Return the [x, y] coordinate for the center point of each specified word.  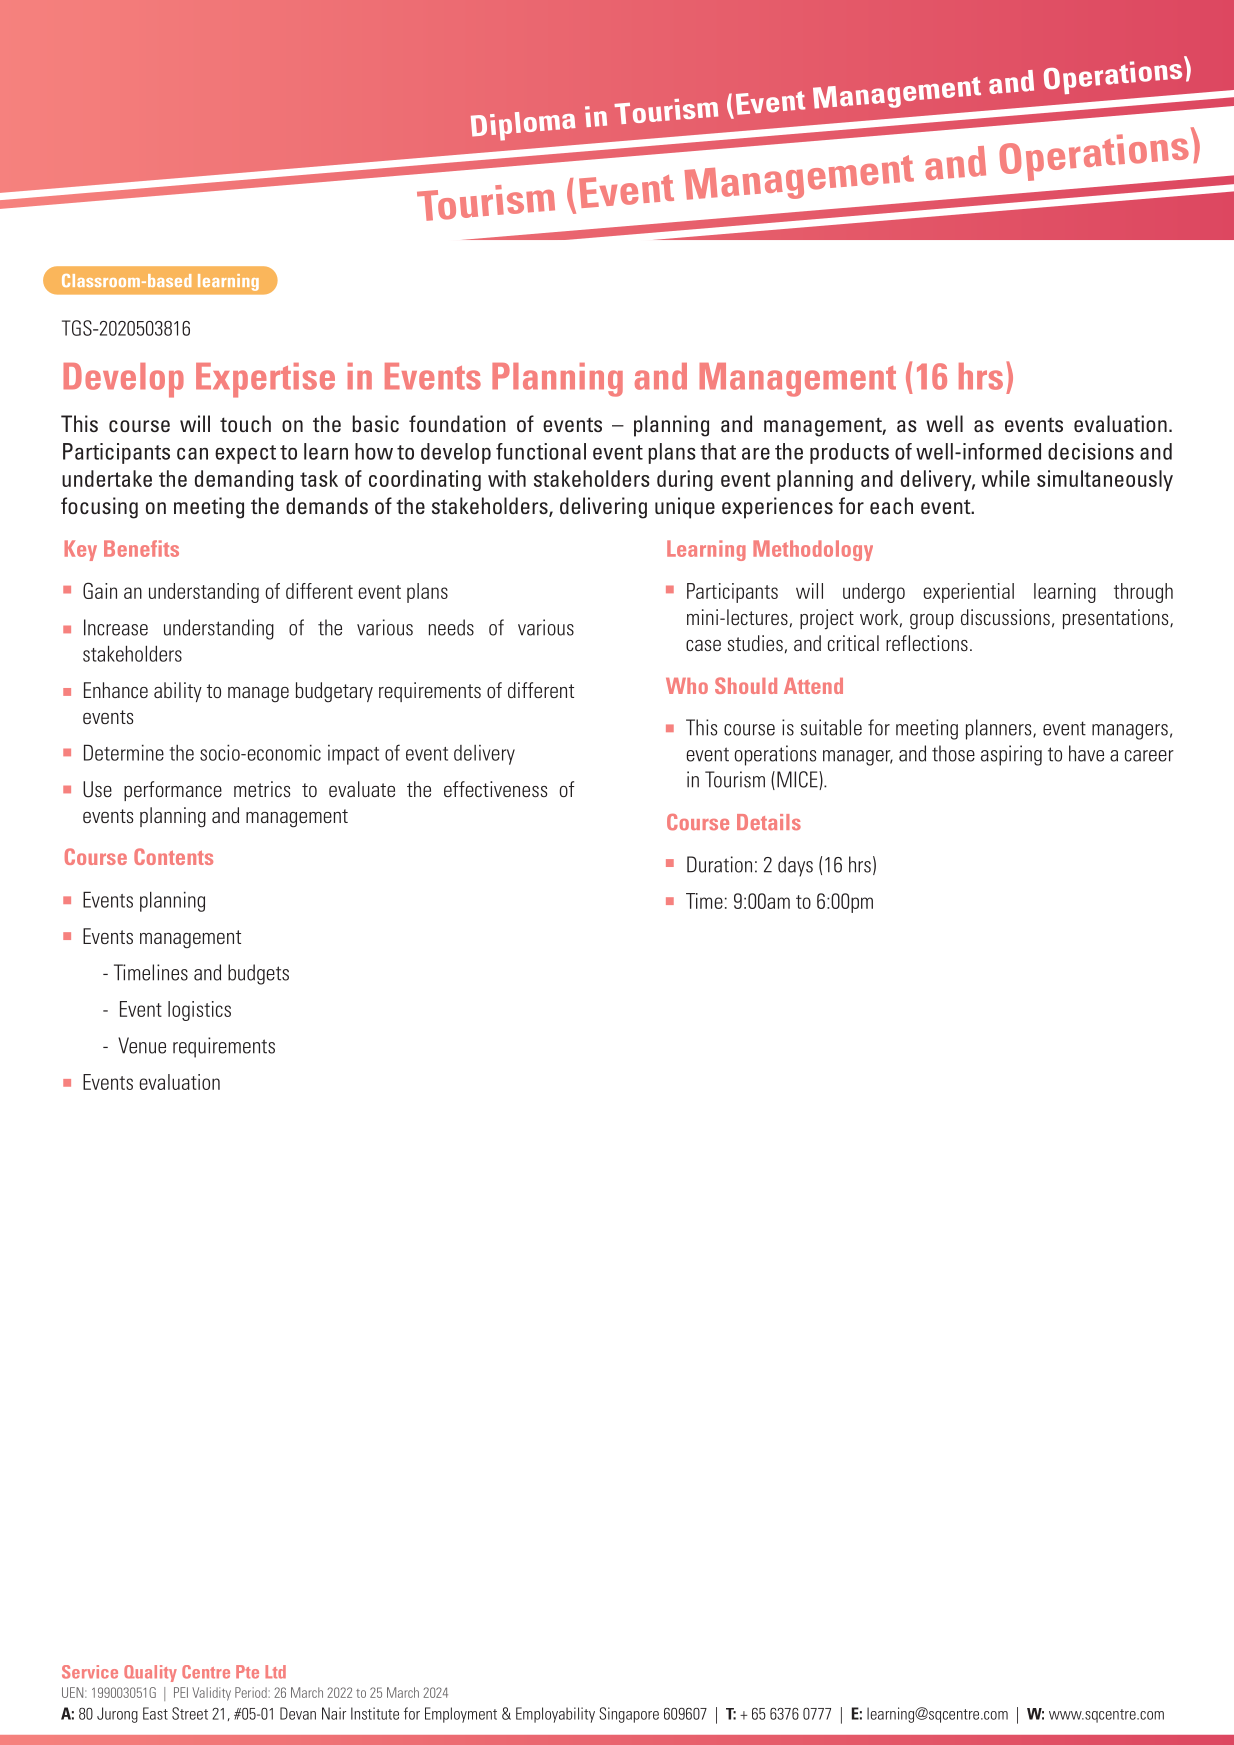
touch [245, 423]
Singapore [629, 1715]
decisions [1091, 451]
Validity [211, 1694]
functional [541, 451]
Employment [461, 1715]
